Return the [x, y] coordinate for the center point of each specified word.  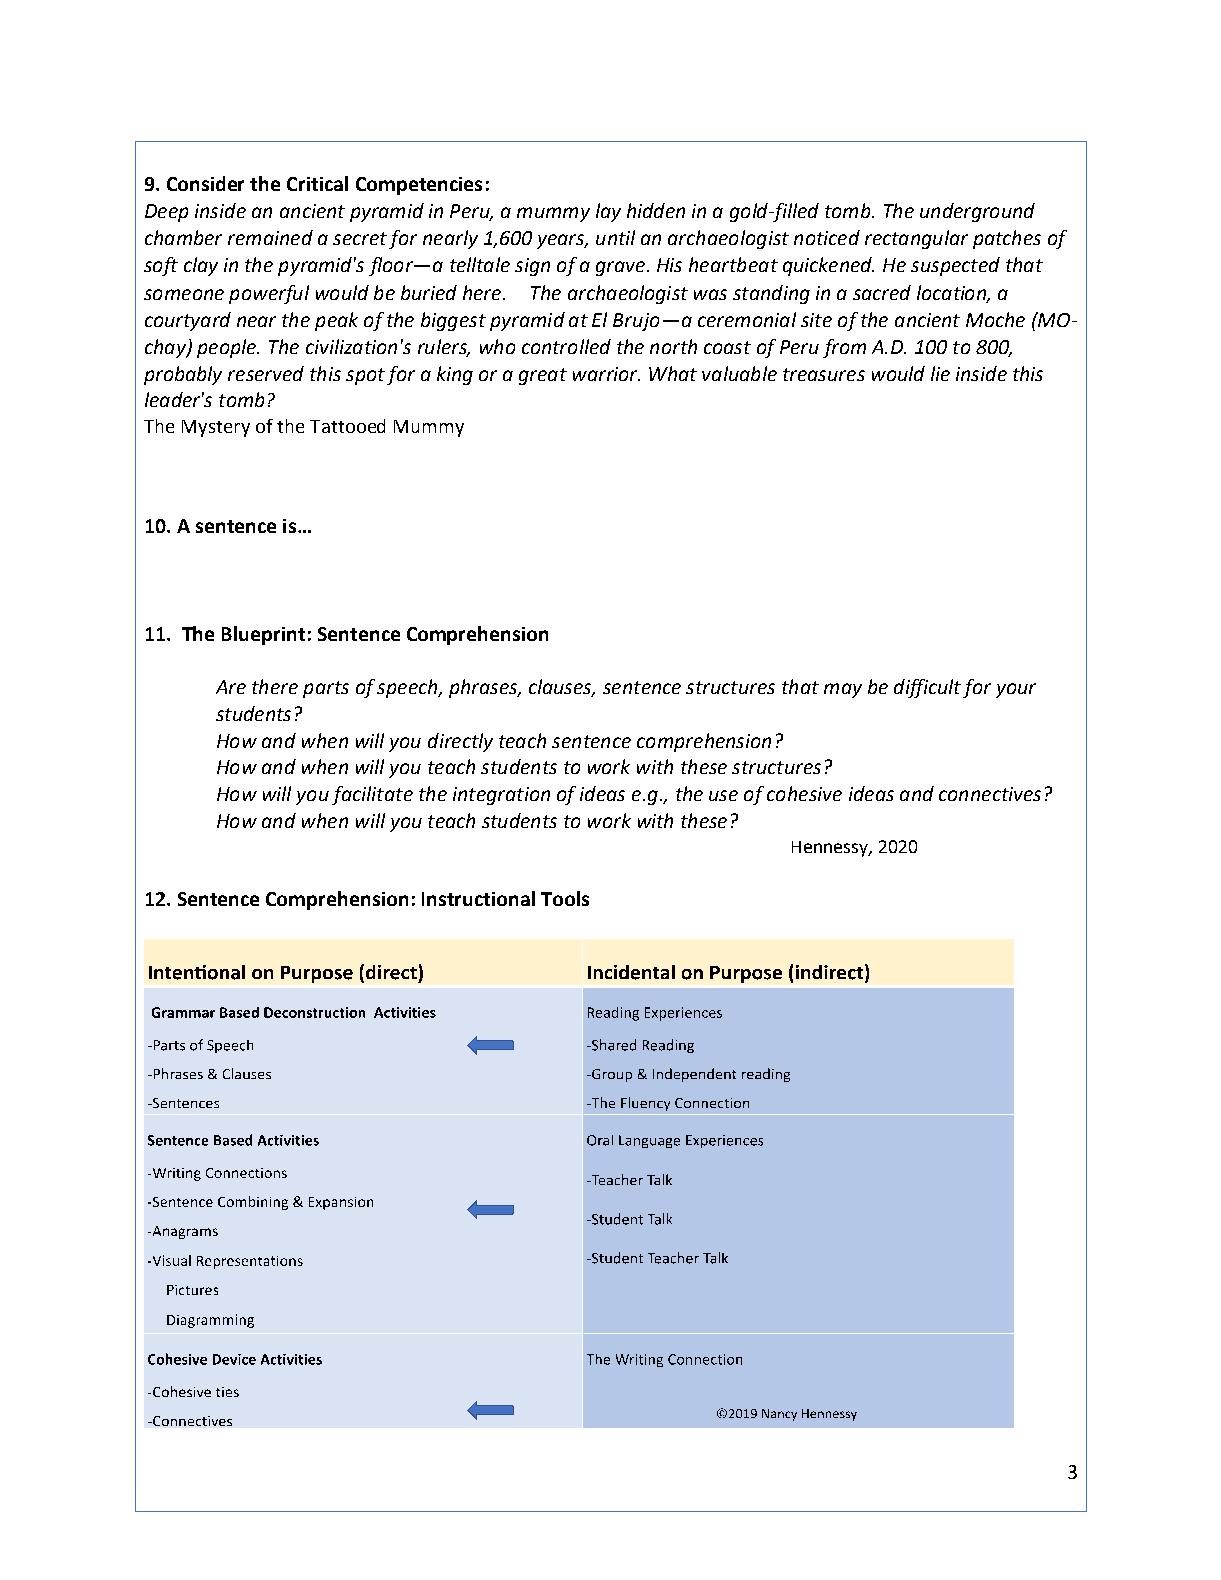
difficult [927, 688]
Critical [317, 183]
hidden [656, 210]
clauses [561, 688]
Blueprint [263, 635]
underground [977, 212]
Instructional [478, 898]
